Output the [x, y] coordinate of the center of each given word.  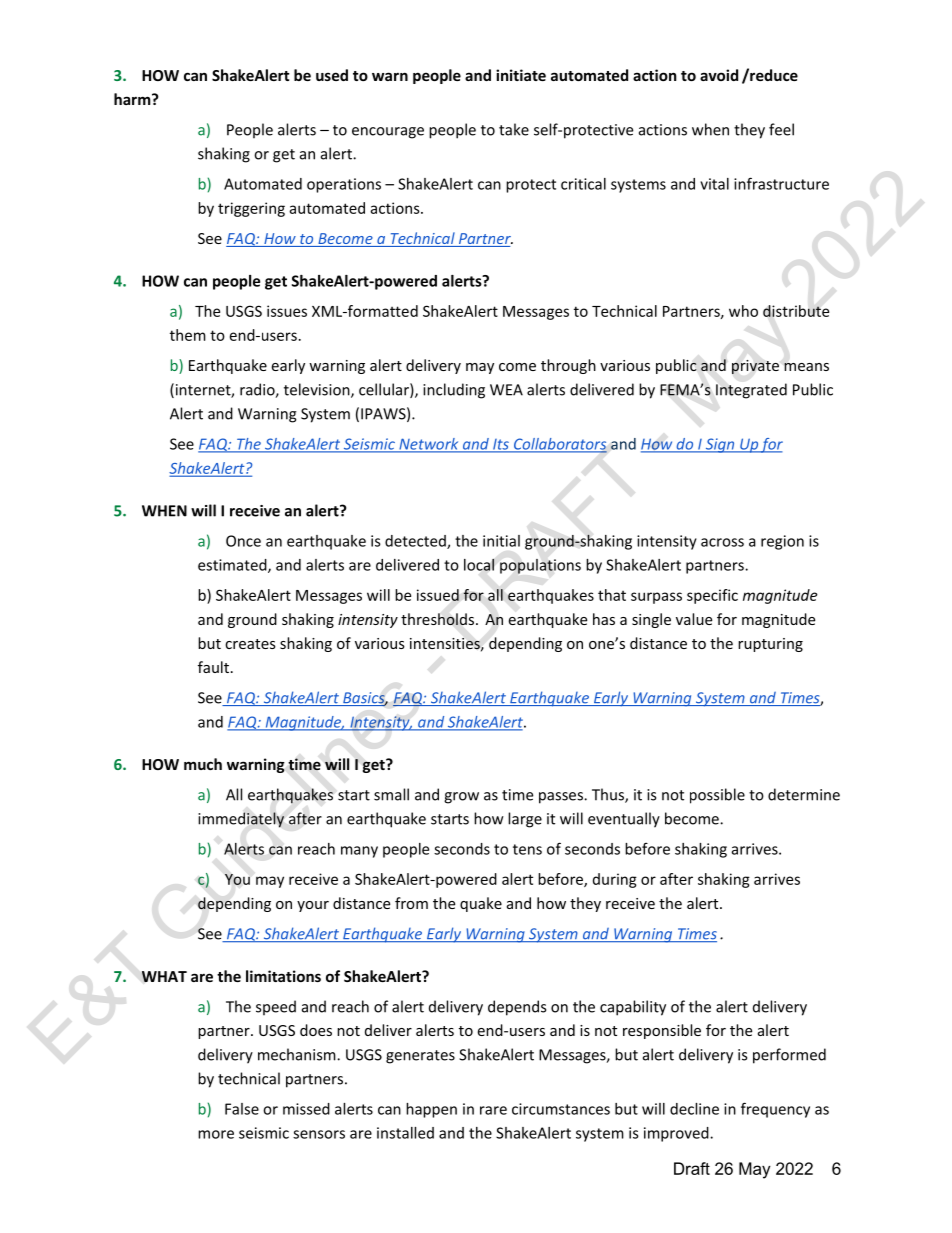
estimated [233, 566]
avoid [719, 75]
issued [438, 595]
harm [133, 99]
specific [712, 596]
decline [694, 1109]
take [514, 129]
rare [493, 1110]
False [242, 1109]
